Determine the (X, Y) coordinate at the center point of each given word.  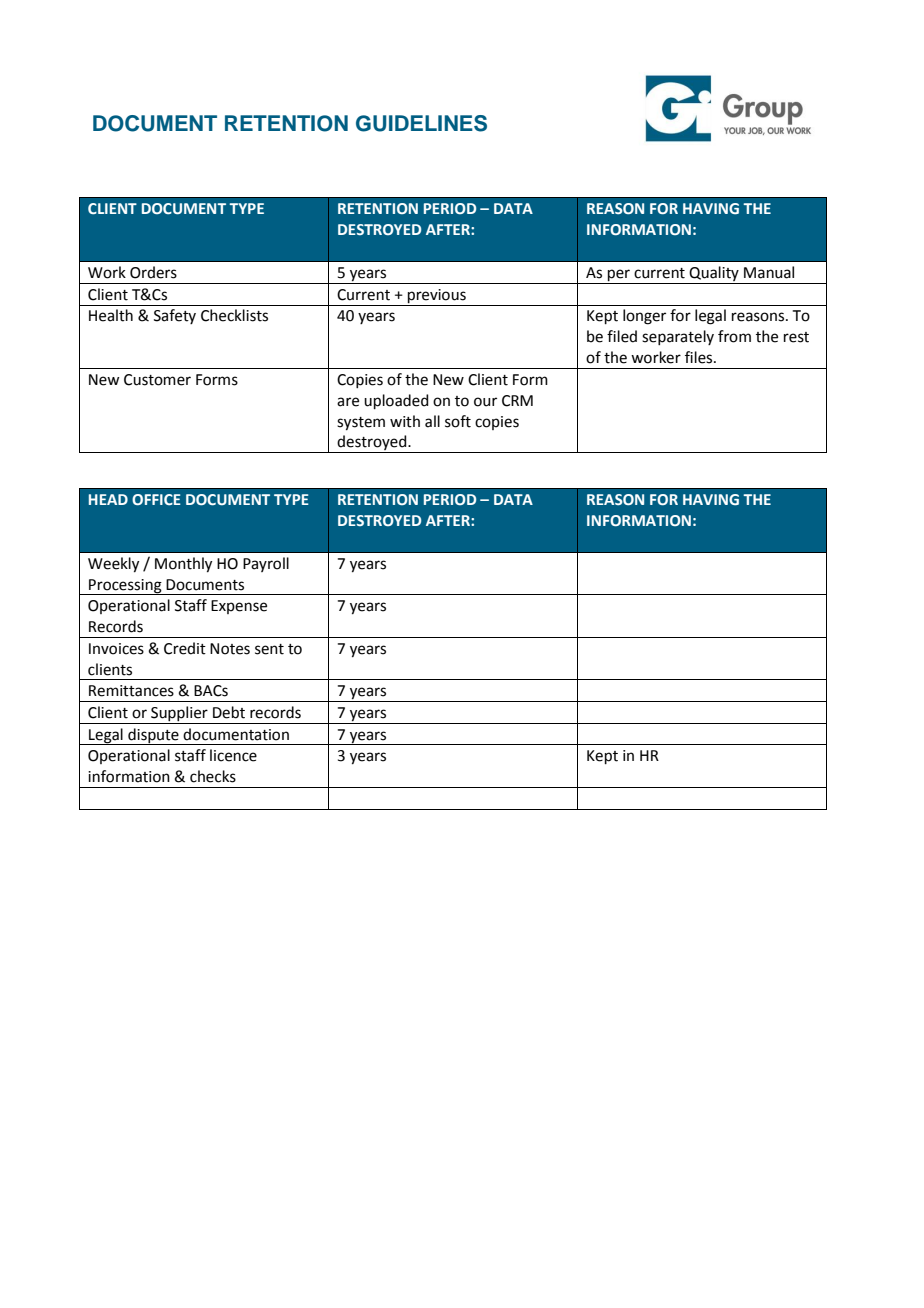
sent (269, 649)
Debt (229, 712)
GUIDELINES (421, 123)
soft (458, 421)
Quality (714, 275)
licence (233, 755)
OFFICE (156, 499)
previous (437, 296)
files (700, 357)
